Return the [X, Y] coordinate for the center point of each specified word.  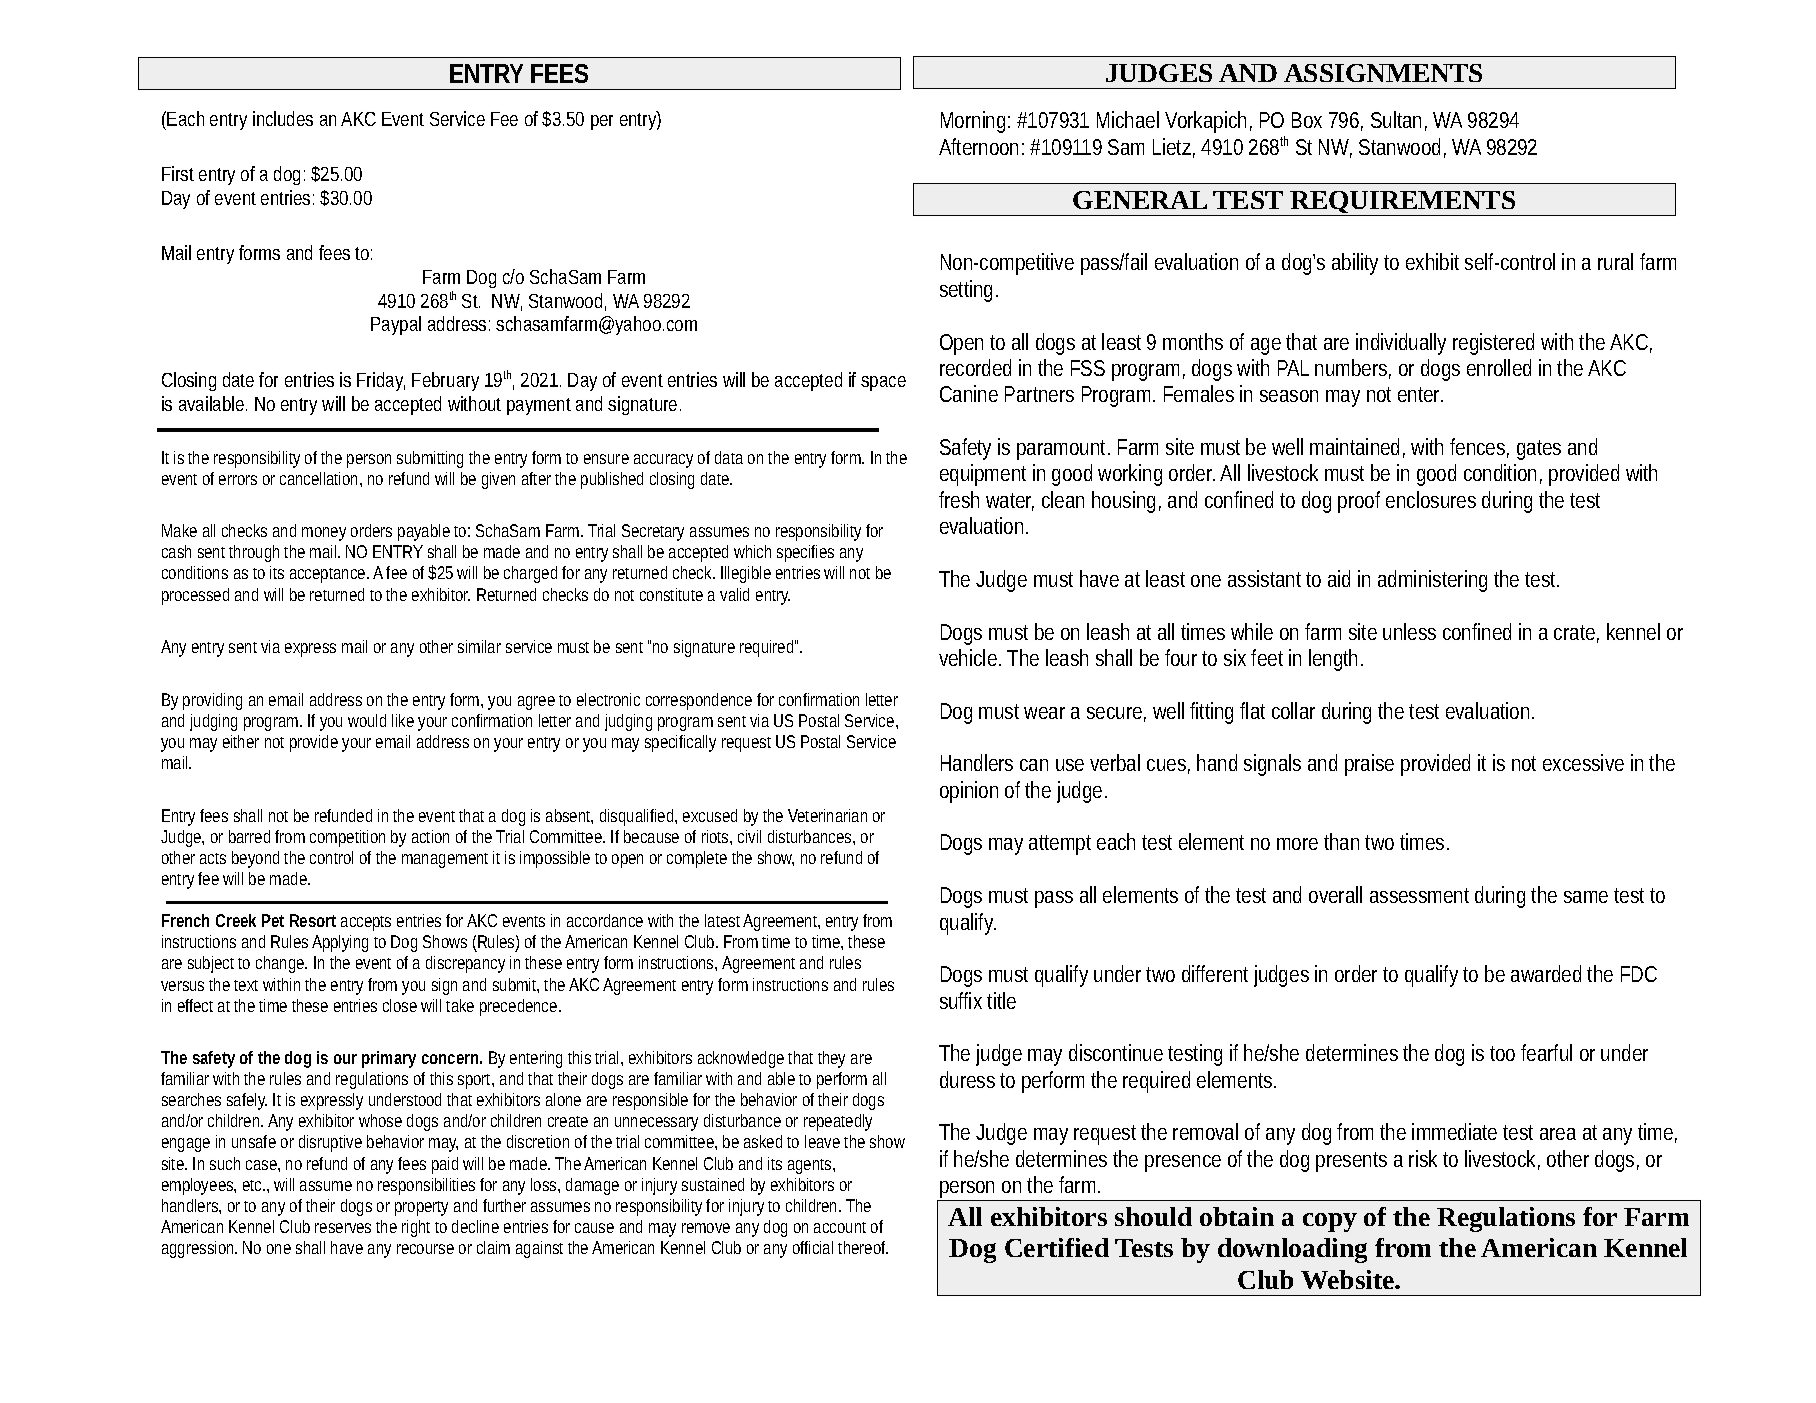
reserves [343, 1228]
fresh [959, 499]
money [324, 534]
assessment [1419, 895]
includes [283, 118]
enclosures [1431, 499]
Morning [973, 122]
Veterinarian [827, 815]
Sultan [1396, 119]
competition [347, 838]
